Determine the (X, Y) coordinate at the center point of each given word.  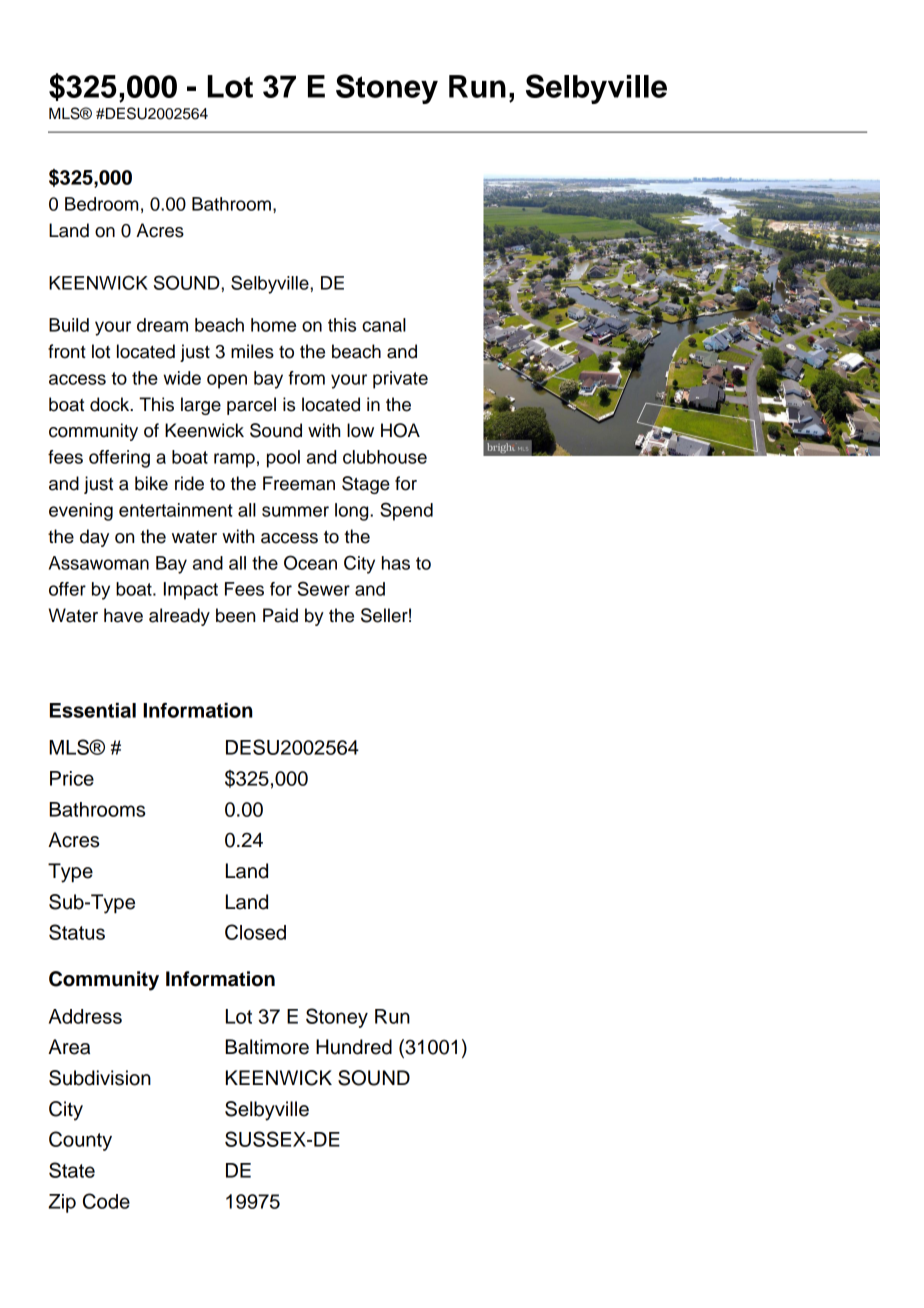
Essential (93, 710)
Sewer (324, 588)
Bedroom (101, 204)
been (235, 615)
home (273, 325)
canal (384, 325)
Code (106, 1201)
